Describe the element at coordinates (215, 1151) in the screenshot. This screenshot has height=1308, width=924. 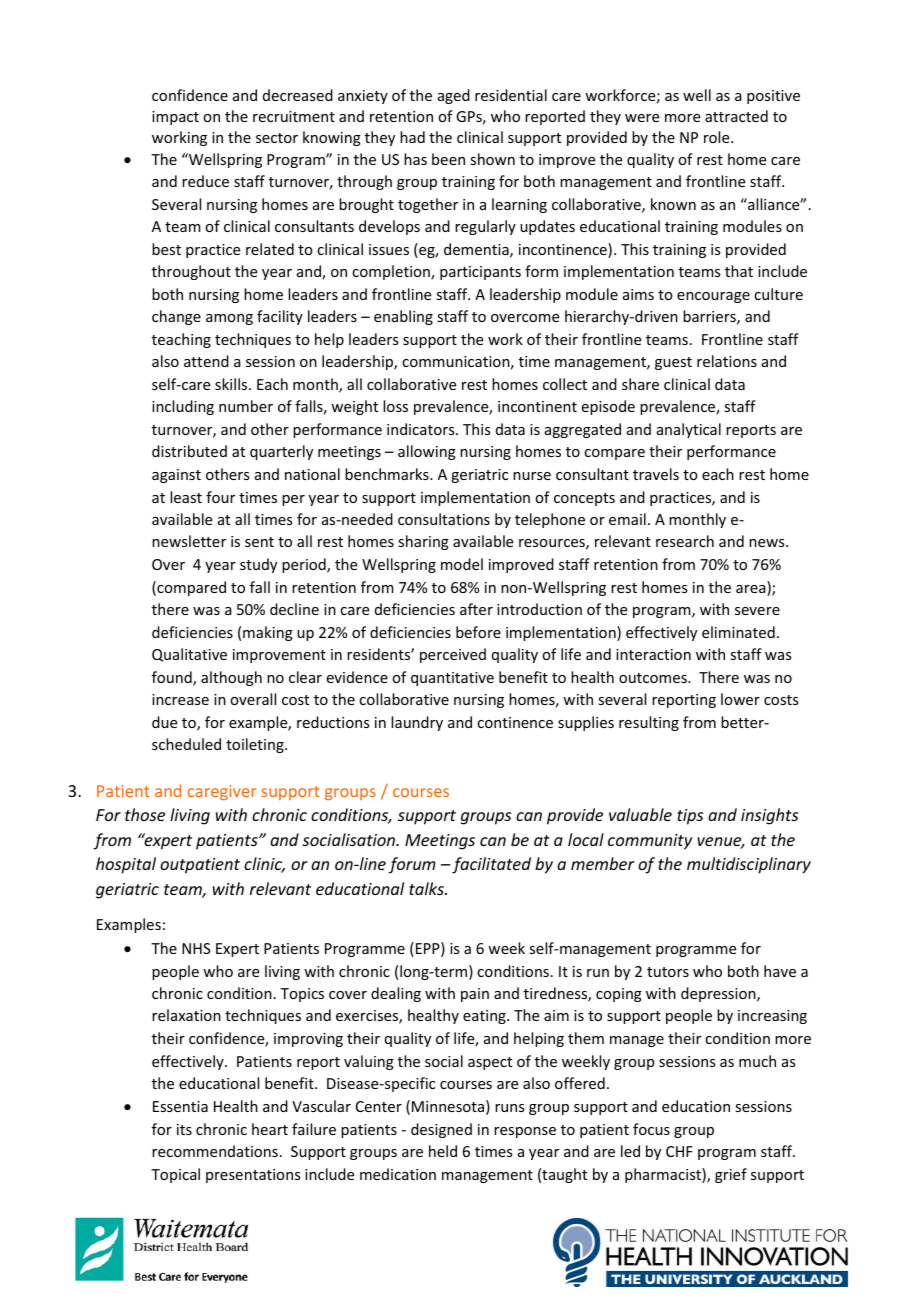
I see `recommendations` at that location.
